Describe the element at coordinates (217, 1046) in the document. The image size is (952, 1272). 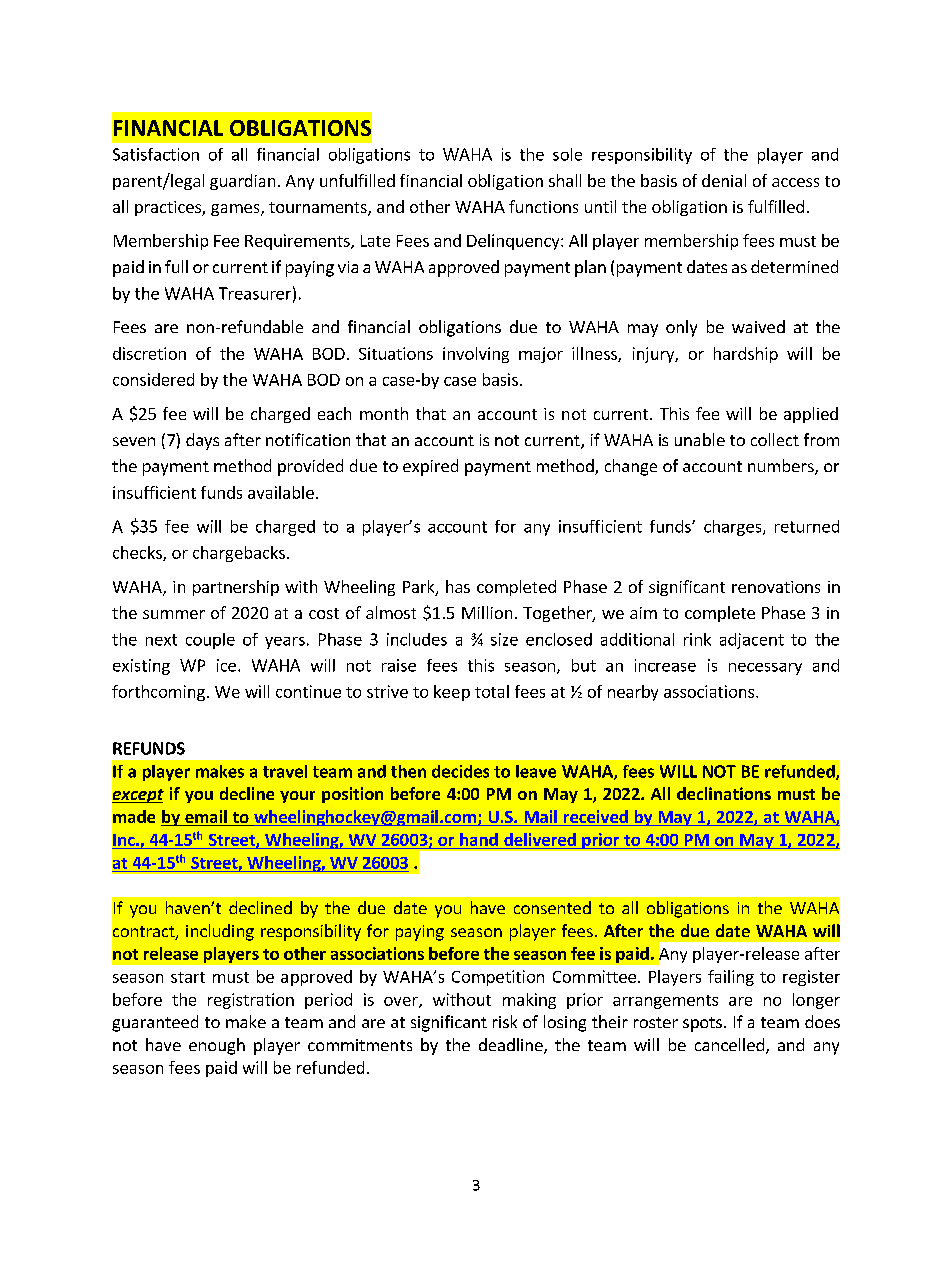
I see `enough` at that location.
